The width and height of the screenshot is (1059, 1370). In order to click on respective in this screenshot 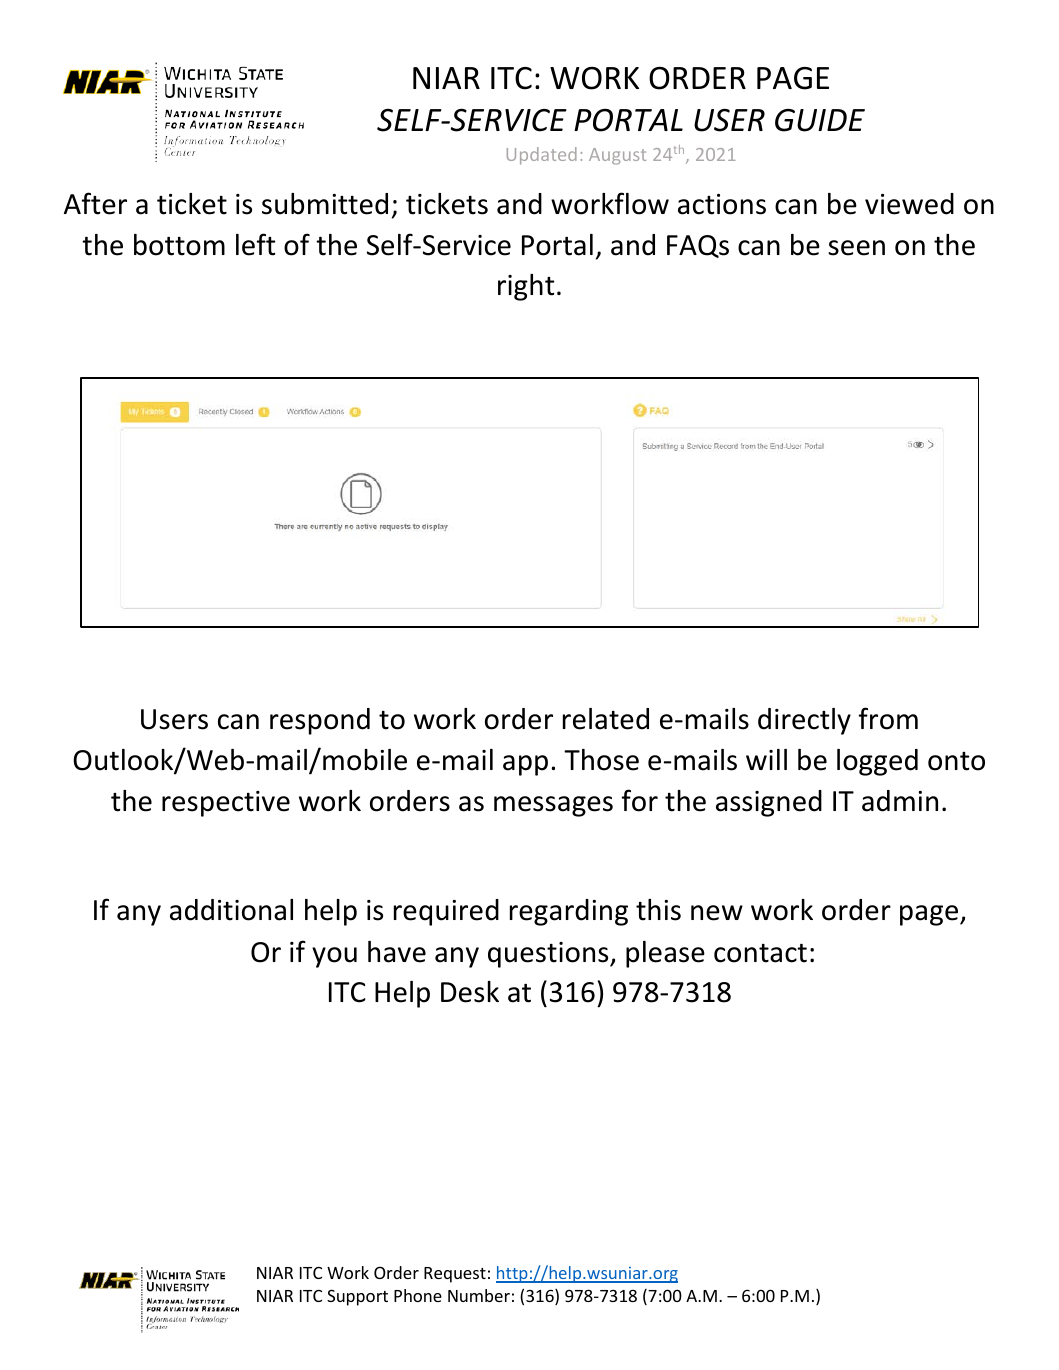, I will do `click(226, 804)`.
